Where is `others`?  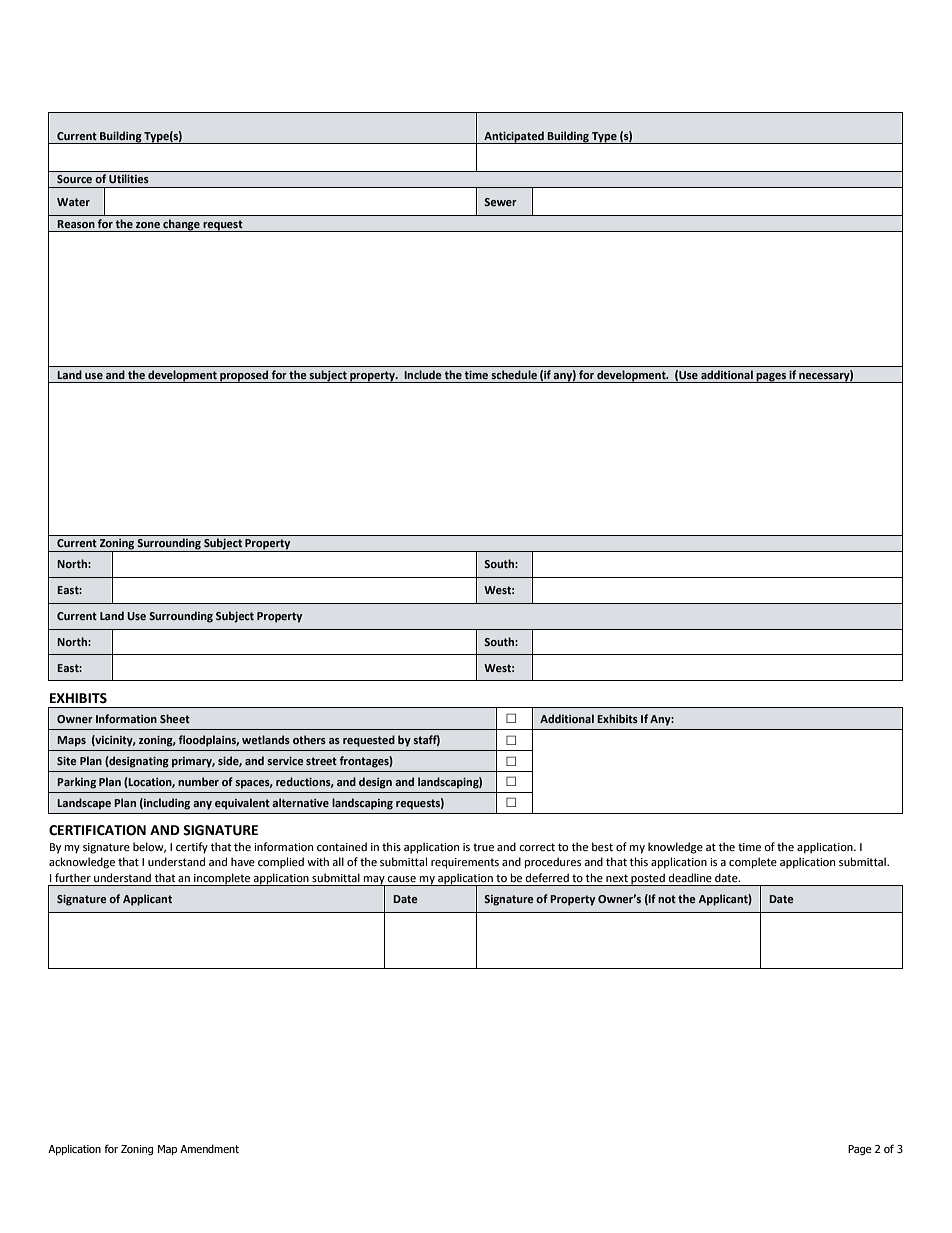 others is located at coordinates (309, 739).
